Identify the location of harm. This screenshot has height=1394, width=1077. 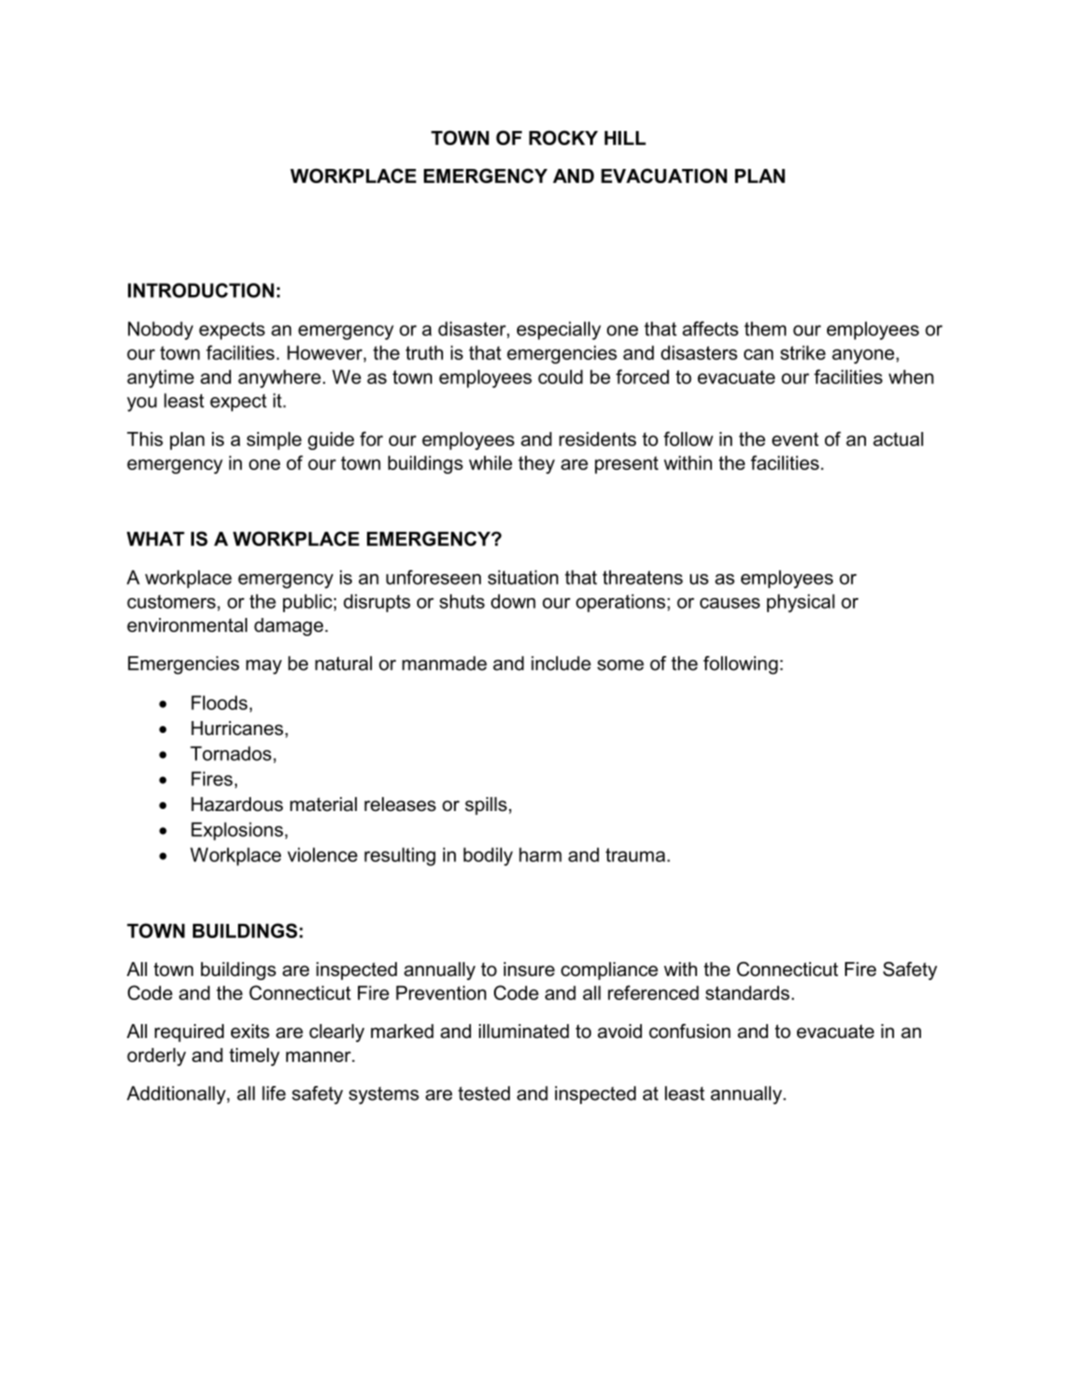
(540, 854).
